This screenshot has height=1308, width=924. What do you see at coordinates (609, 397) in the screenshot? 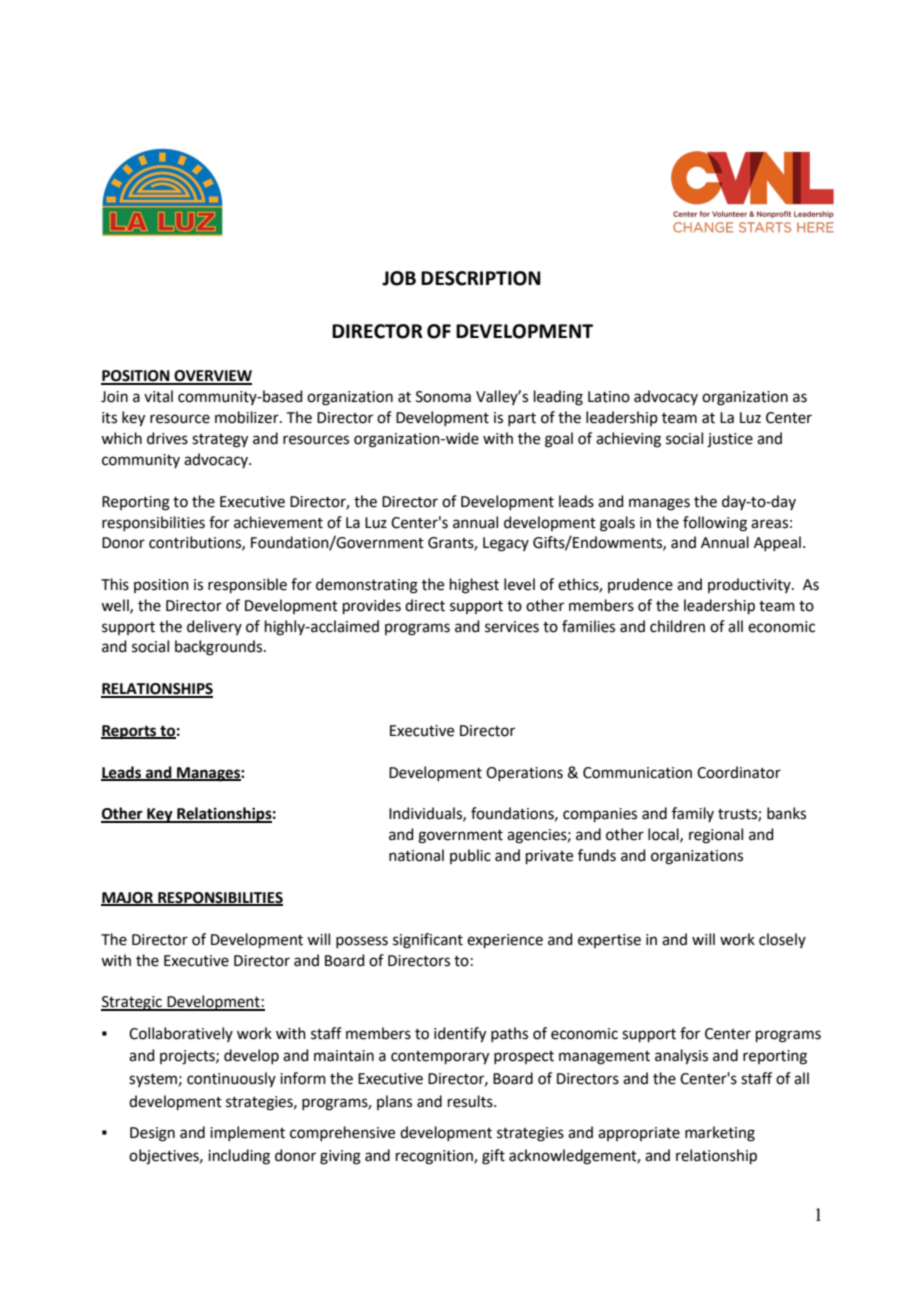
I see `Latino` at bounding box center [609, 397].
